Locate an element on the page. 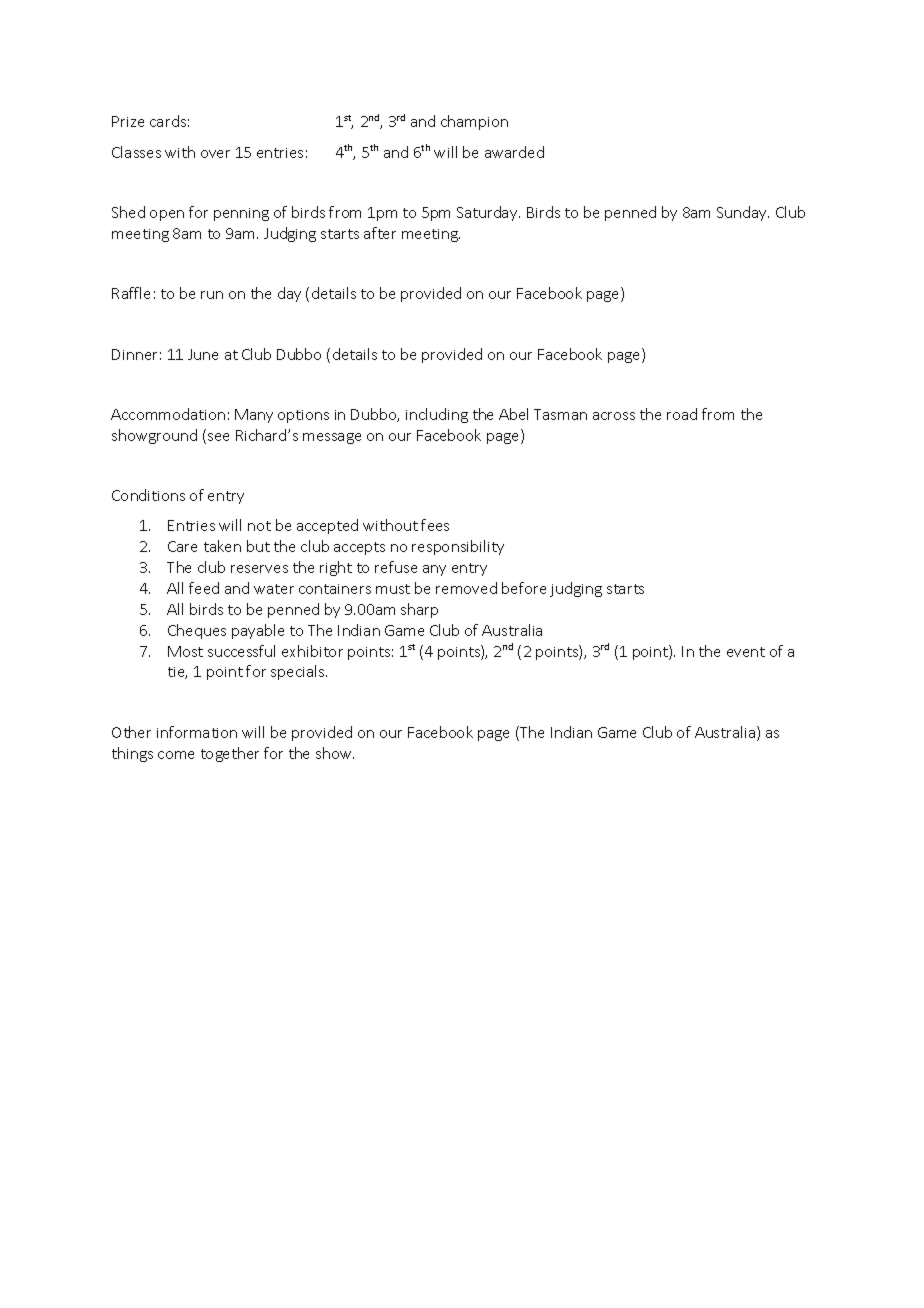 This image has width=924, height=1308. road is located at coordinates (682, 414).
